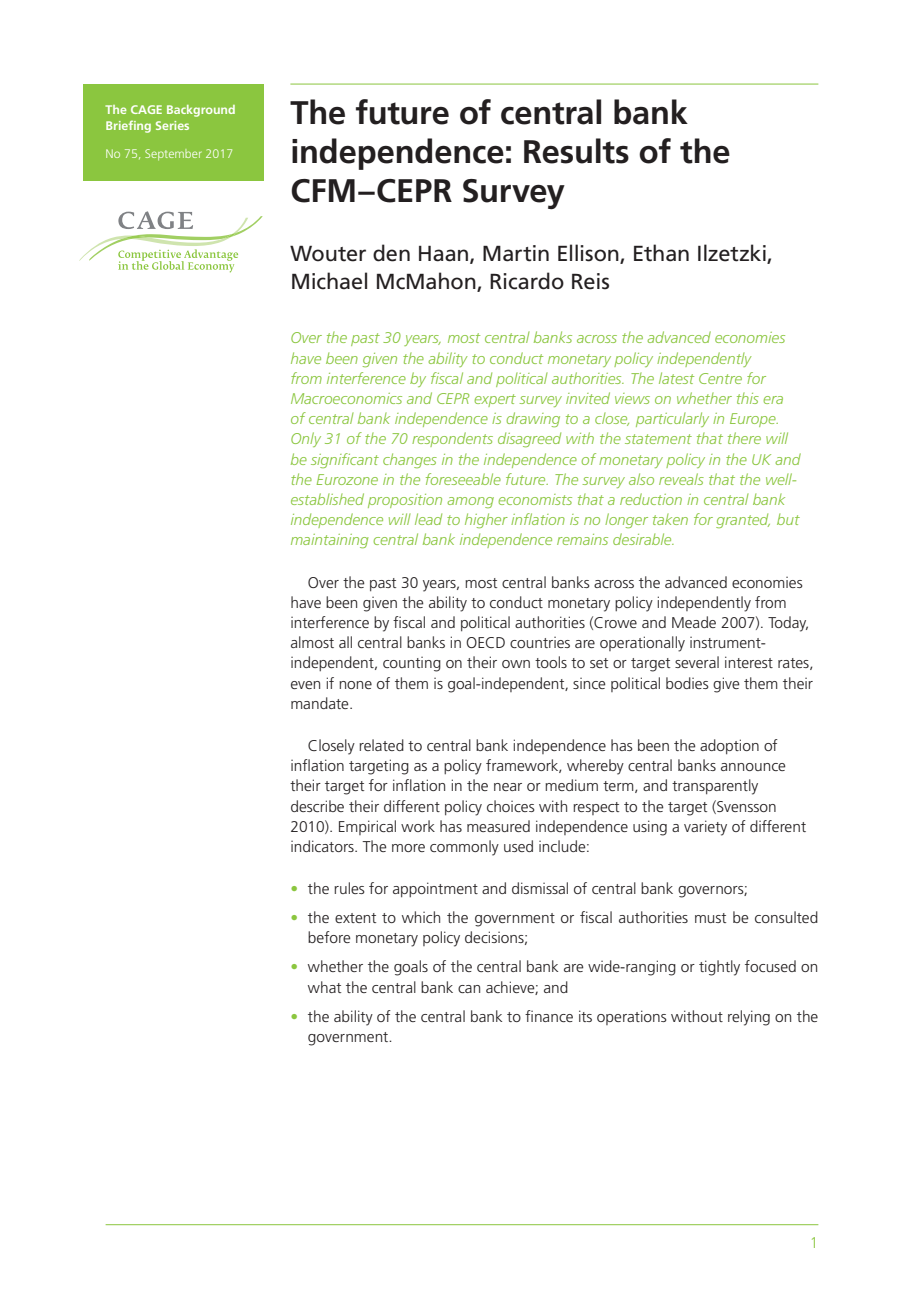 The width and height of the screenshot is (924, 1308). What do you see at coordinates (317, 806) in the screenshot?
I see `describe` at bounding box center [317, 806].
